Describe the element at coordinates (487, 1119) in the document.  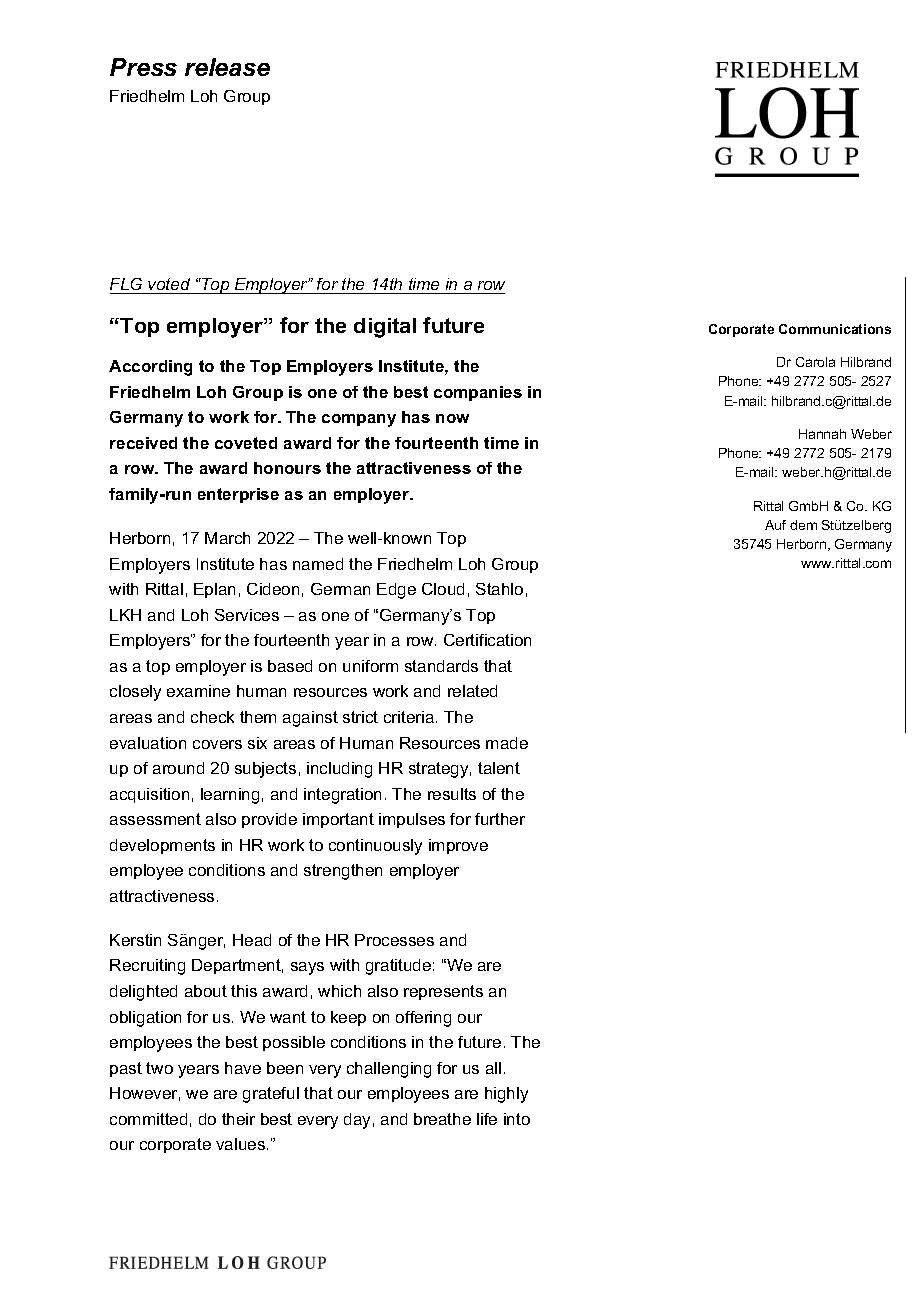
I see `life` at that location.
